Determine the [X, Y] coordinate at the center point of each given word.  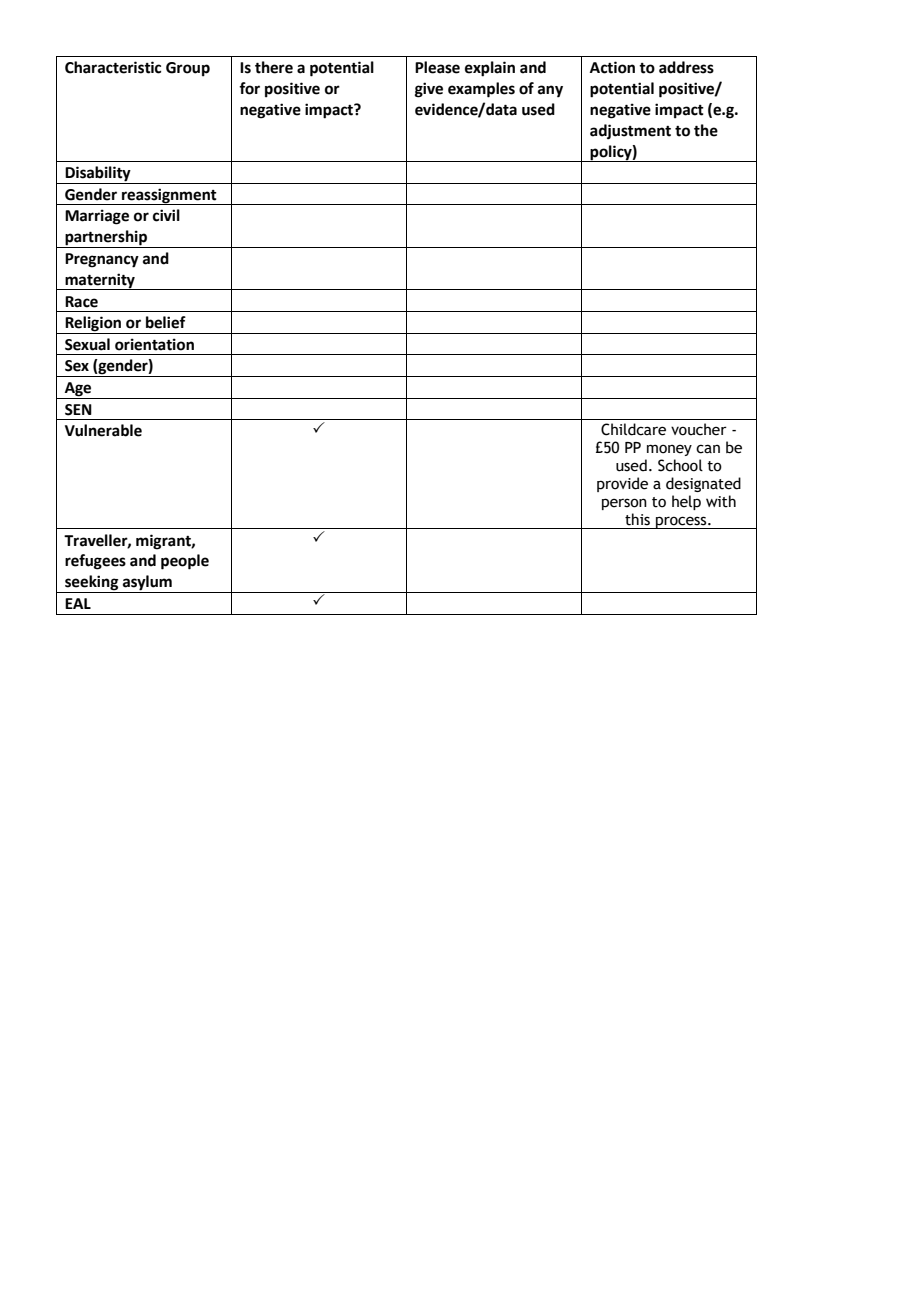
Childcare [633, 429]
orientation [154, 344]
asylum [147, 584]
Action [612, 67]
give [429, 90]
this [637, 519]
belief [166, 322]
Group [188, 69]
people [185, 562]
